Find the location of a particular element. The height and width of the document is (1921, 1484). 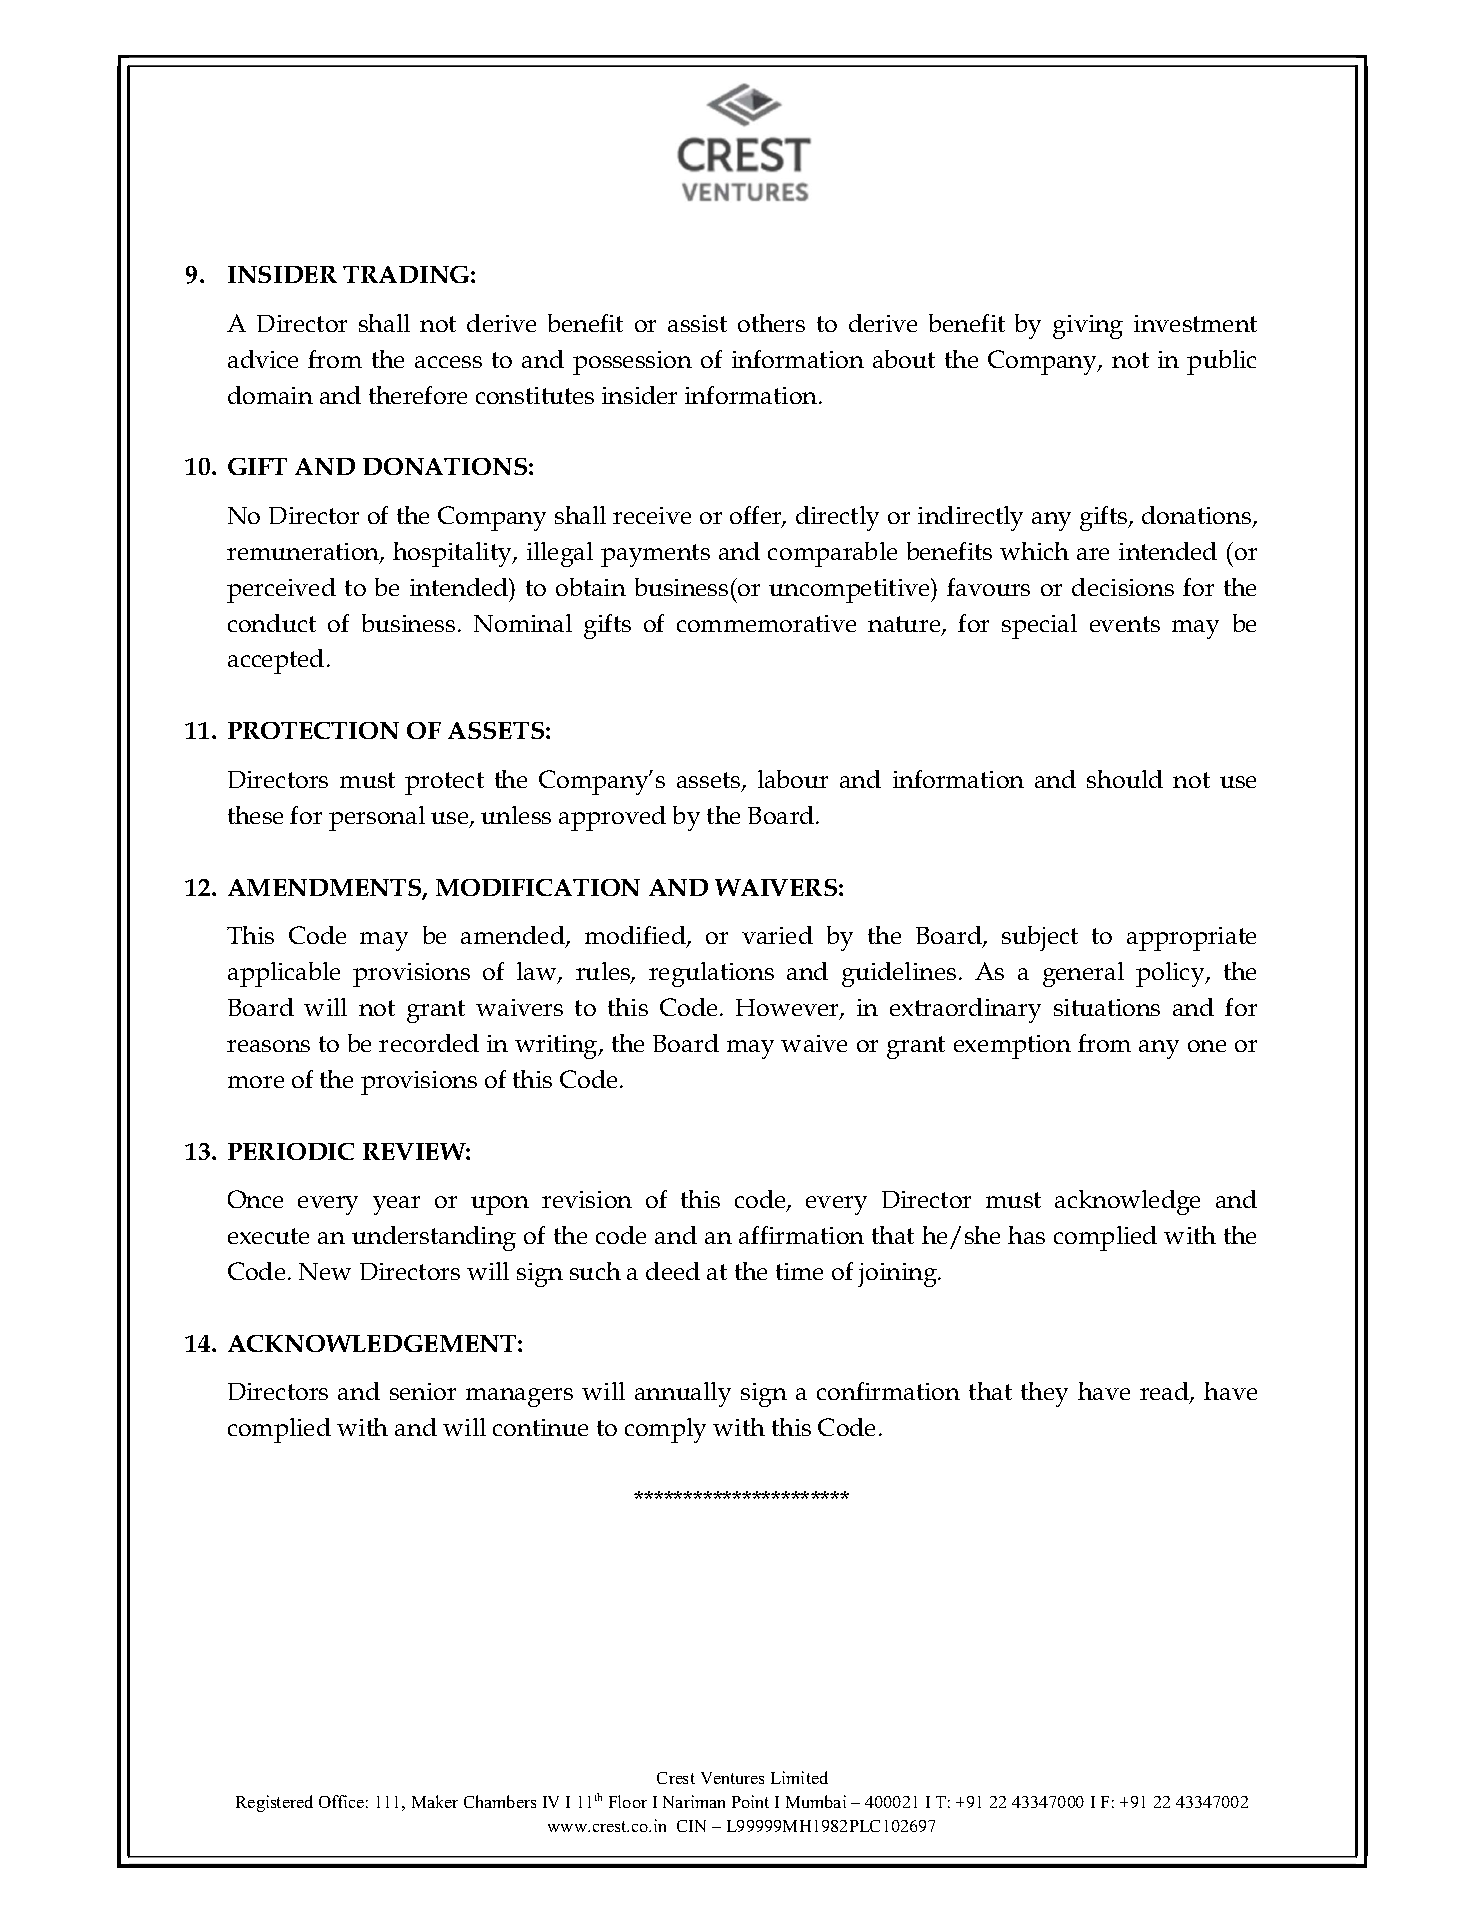

they is located at coordinates (1044, 1394).
